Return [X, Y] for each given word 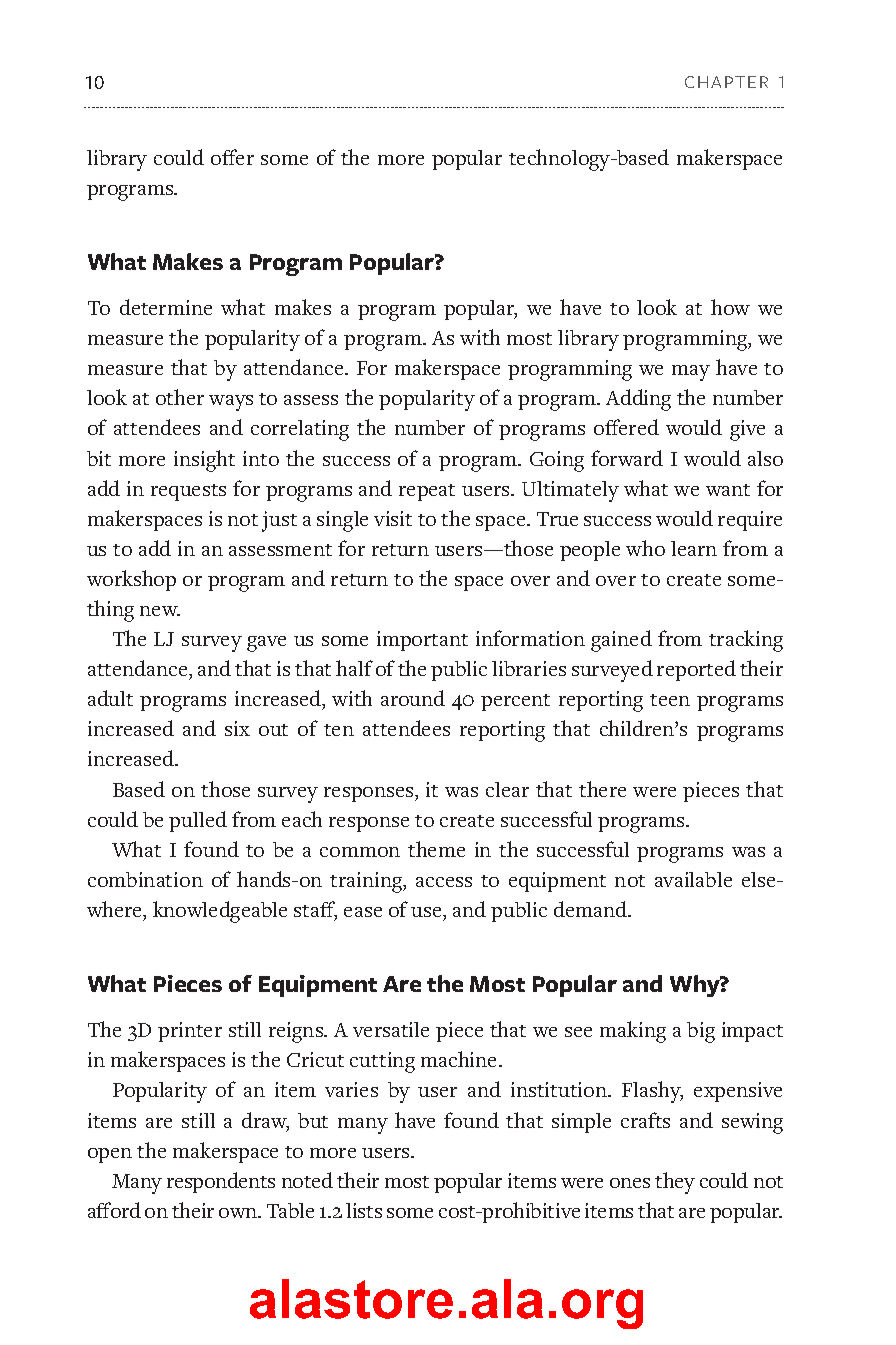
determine [166, 307]
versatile [391, 1029]
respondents [221, 1182]
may [691, 373]
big [701, 1032]
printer [190, 1032]
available [693, 879]
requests [188, 492]
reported [696, 670]
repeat [427, 492]
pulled [198, 821]
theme [436, 849]
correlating [300, 430]
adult [110, 698]
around [413, 698]
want [728, 490]
